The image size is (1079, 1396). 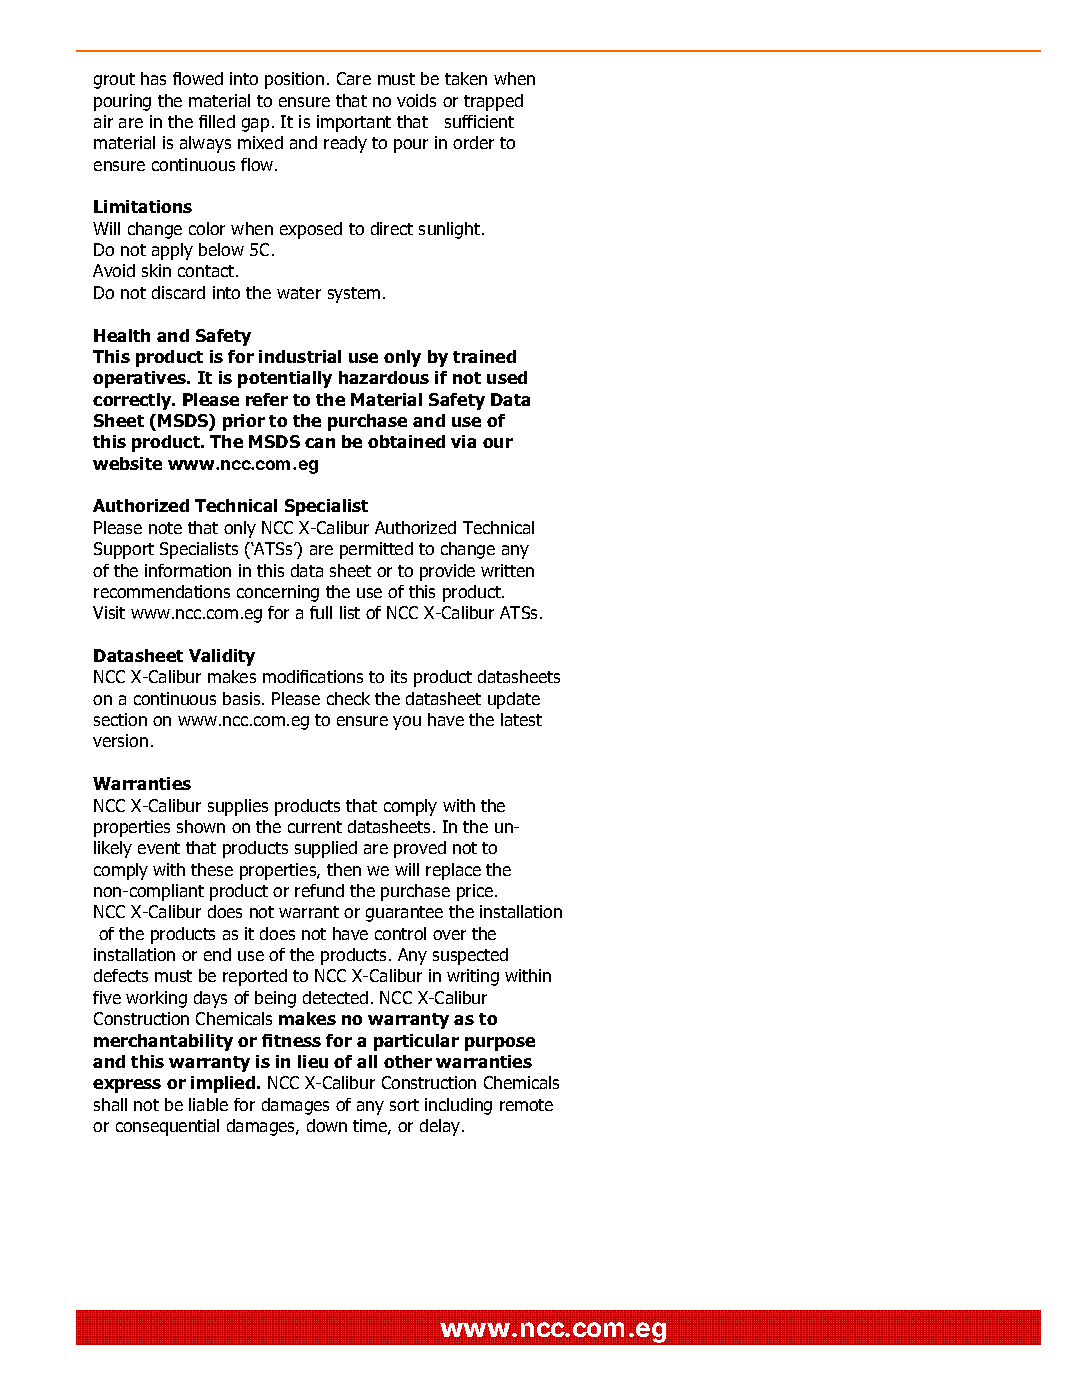 What do you see at coordinates (320, 443) in the image?
I see `can` at bounding box center [320, 443].
